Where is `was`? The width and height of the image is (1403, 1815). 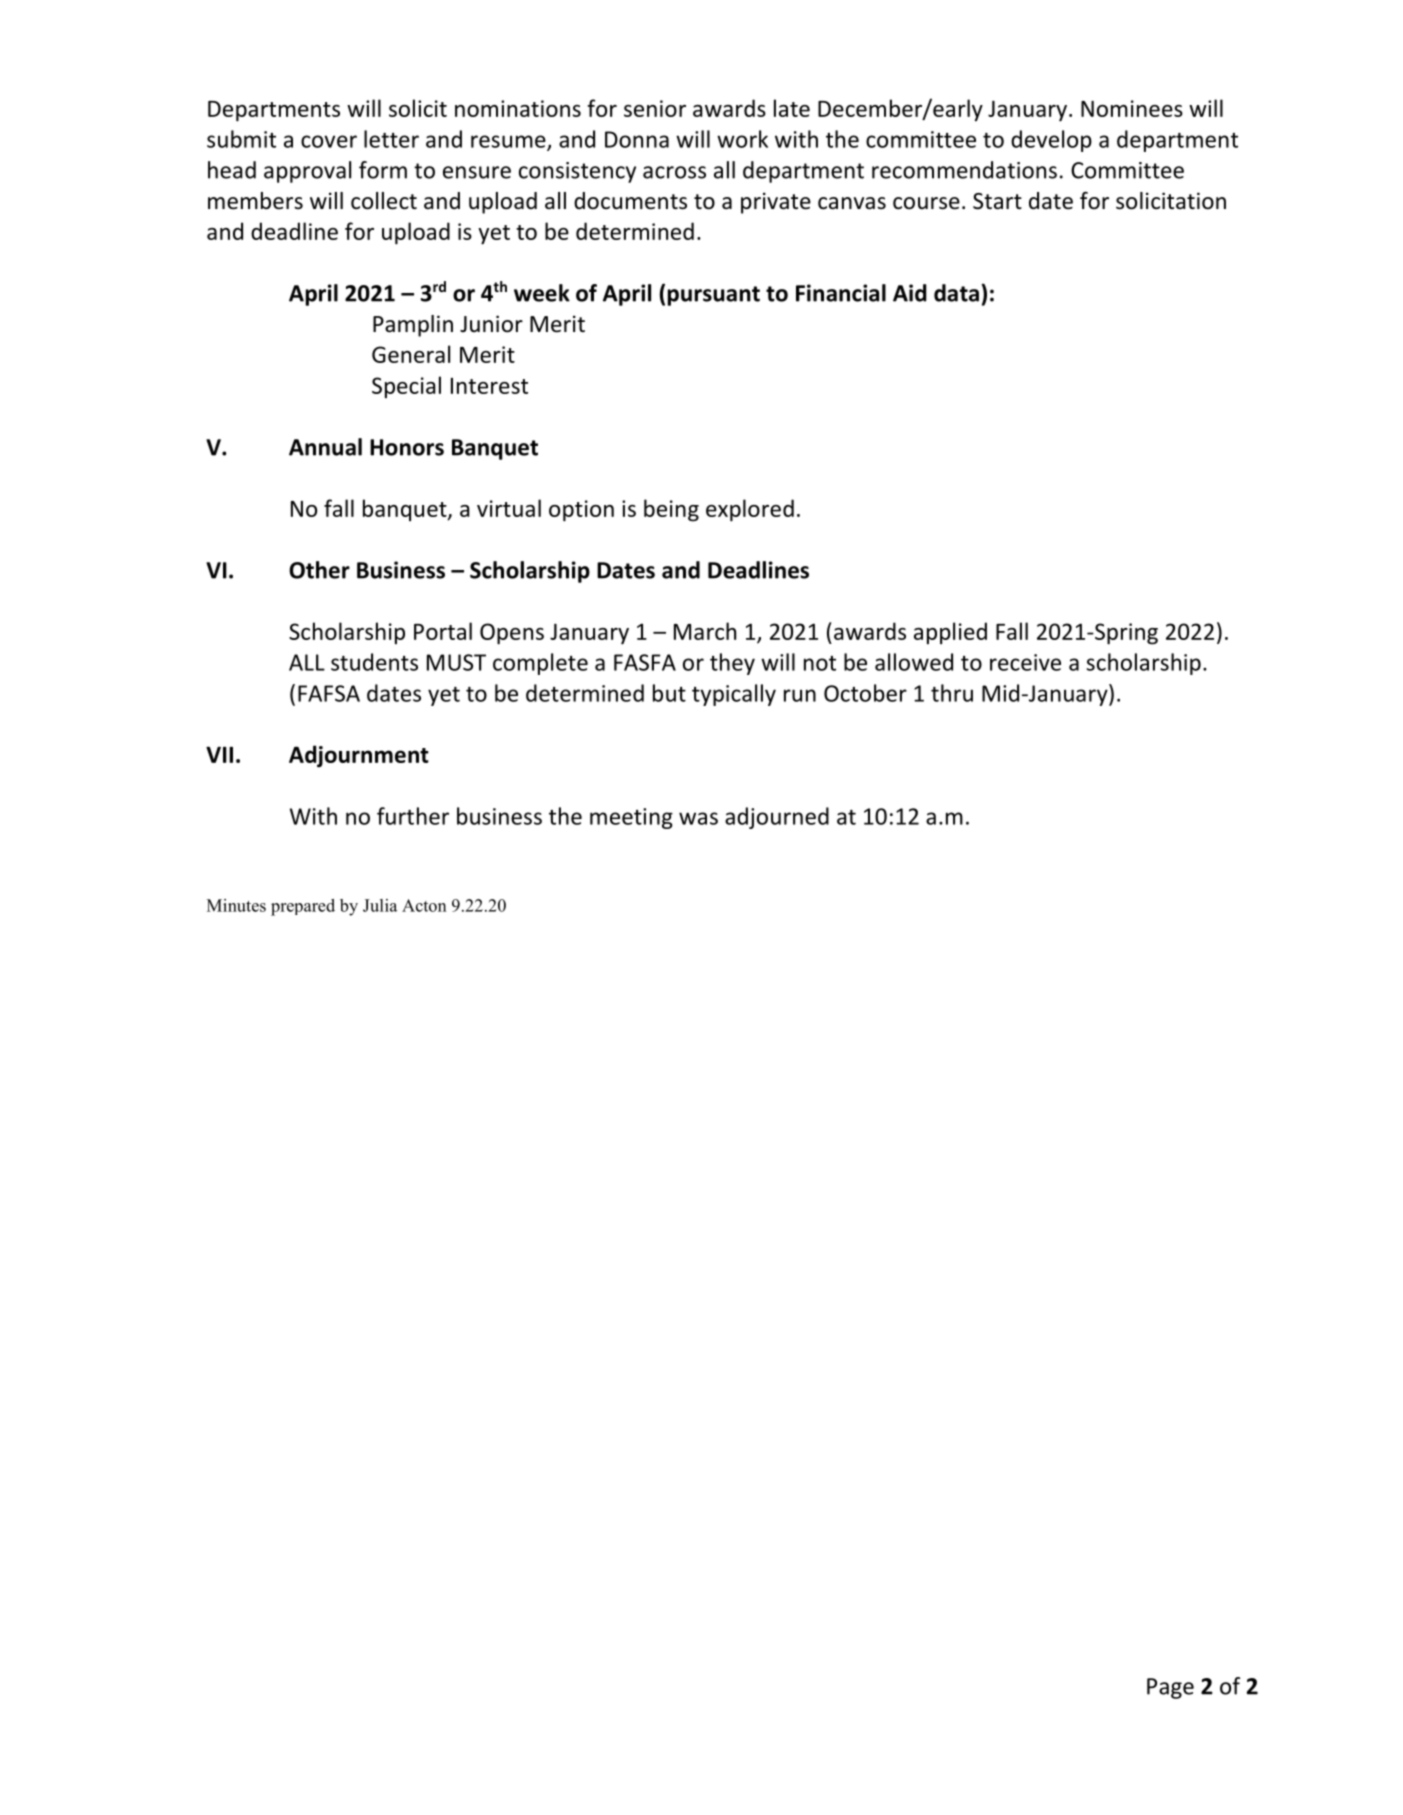 was is located at coordinates (698, 818).
